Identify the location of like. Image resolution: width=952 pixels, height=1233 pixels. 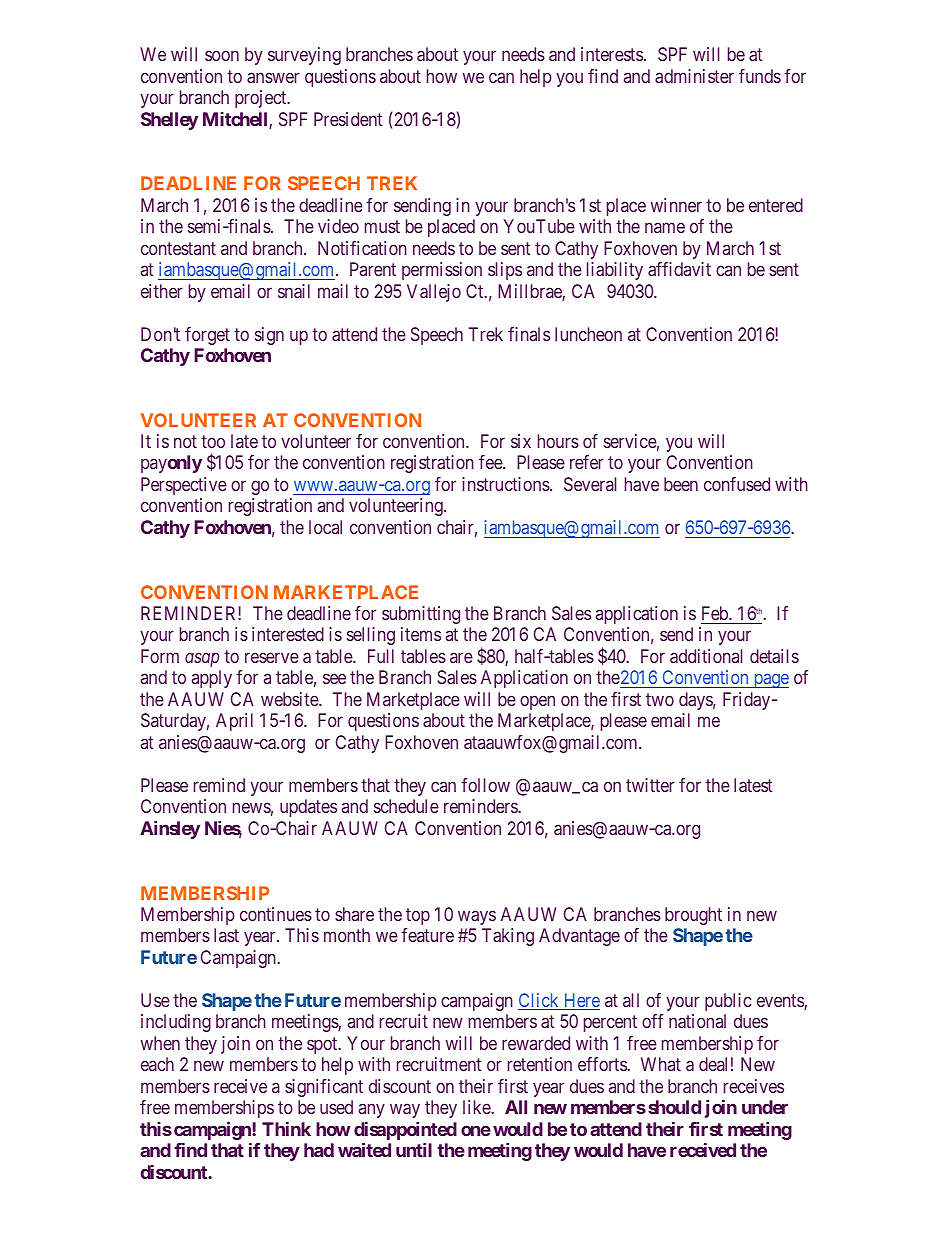
(477, 1107).
